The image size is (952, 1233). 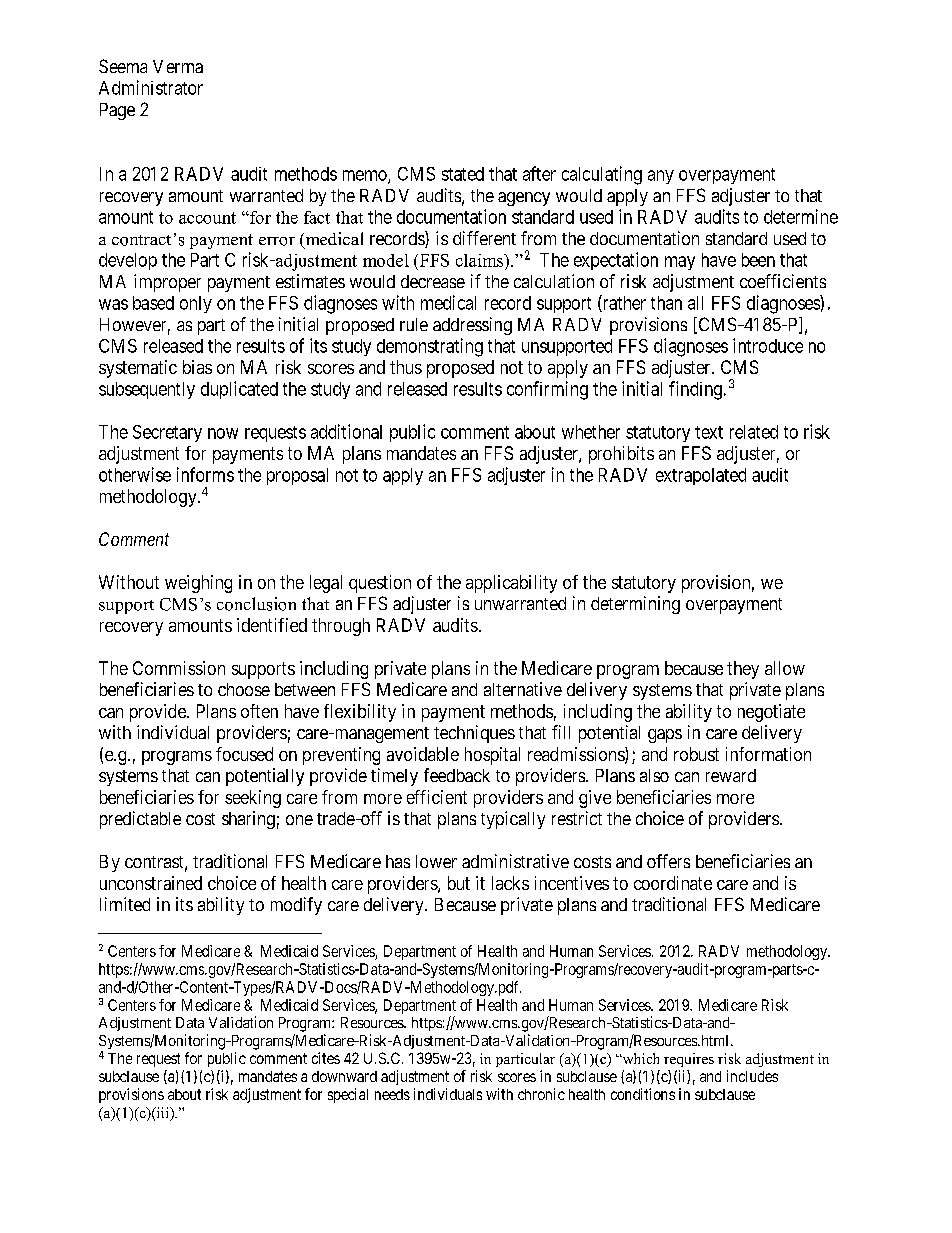 I want to click on Verma, so click(x=178, y=66).
